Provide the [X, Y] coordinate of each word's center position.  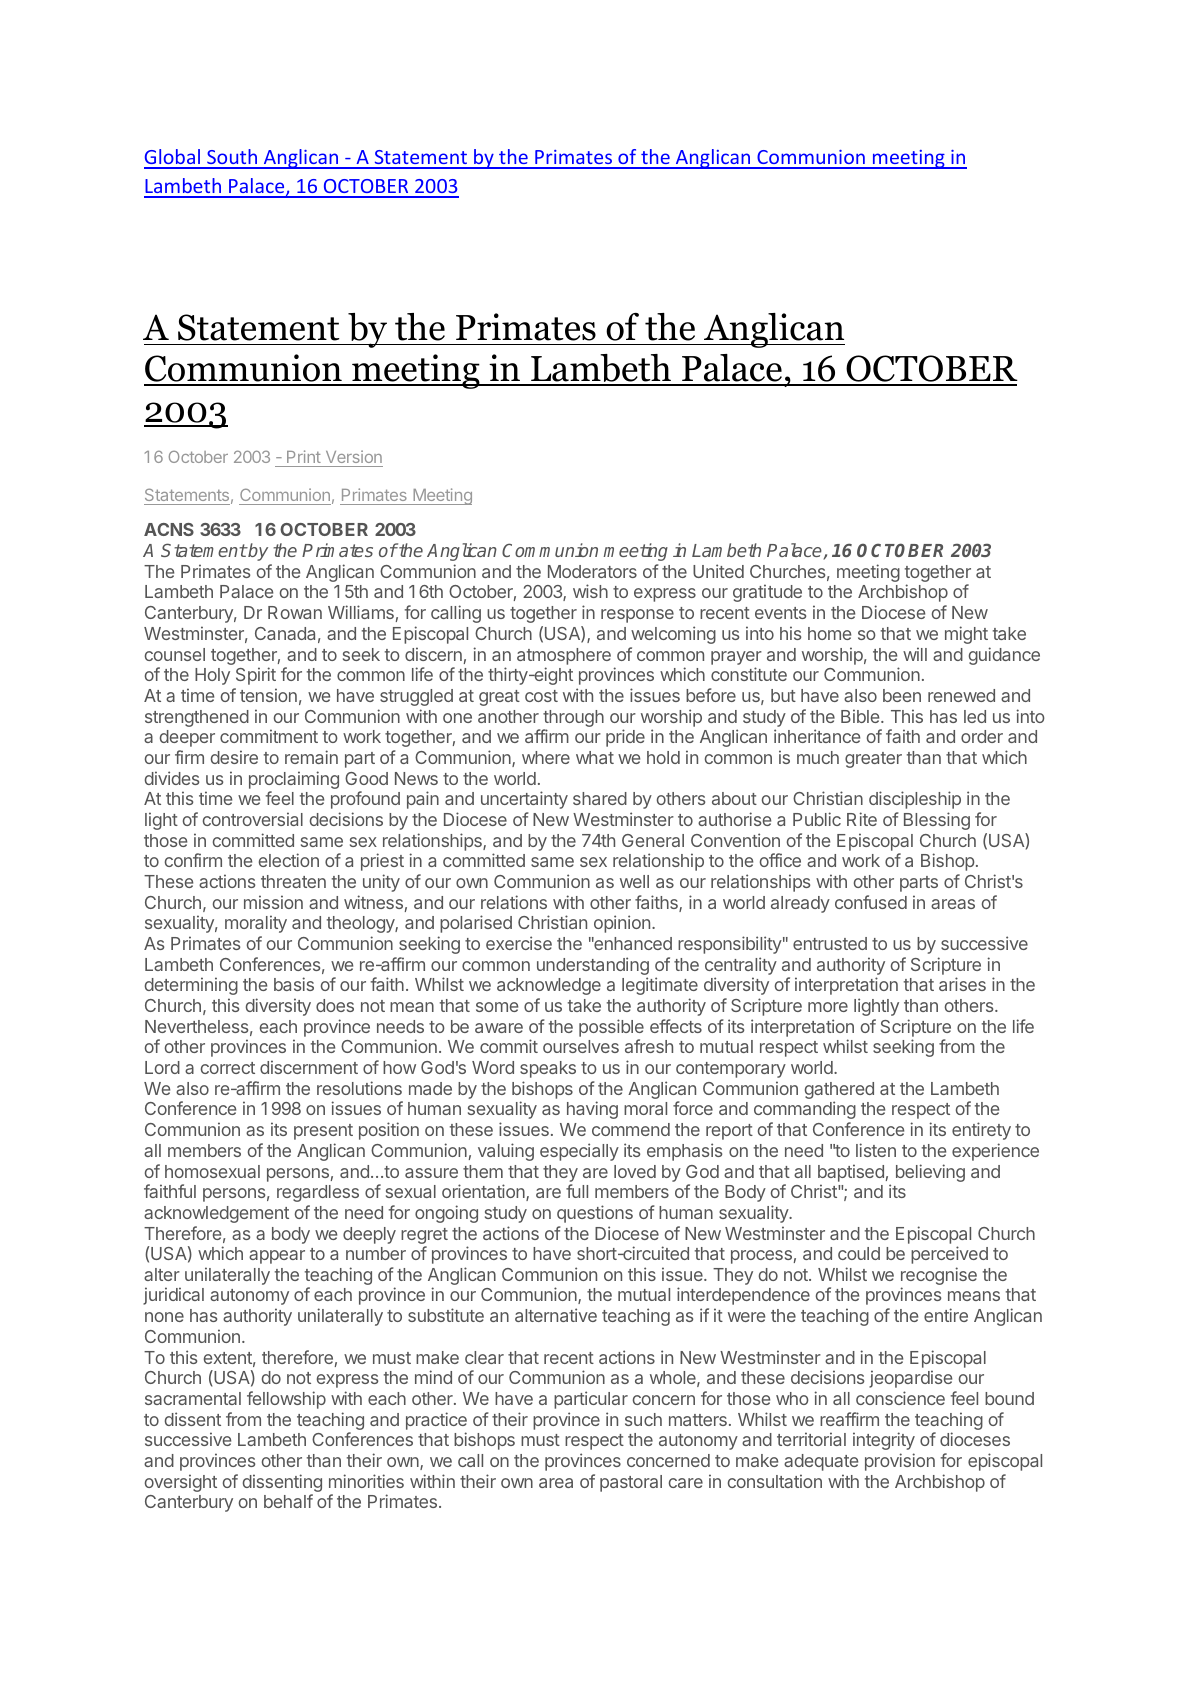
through [573, 720]
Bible [861, 716]
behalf [288, 1501]
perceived [949, 1255]
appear [277, 1257]
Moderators [592, 571]
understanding [593, 966]
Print [303, 458]
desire [234, 757]
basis [294, 984]
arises [962, 984]
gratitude [767, 593]
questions [595, 1214]
